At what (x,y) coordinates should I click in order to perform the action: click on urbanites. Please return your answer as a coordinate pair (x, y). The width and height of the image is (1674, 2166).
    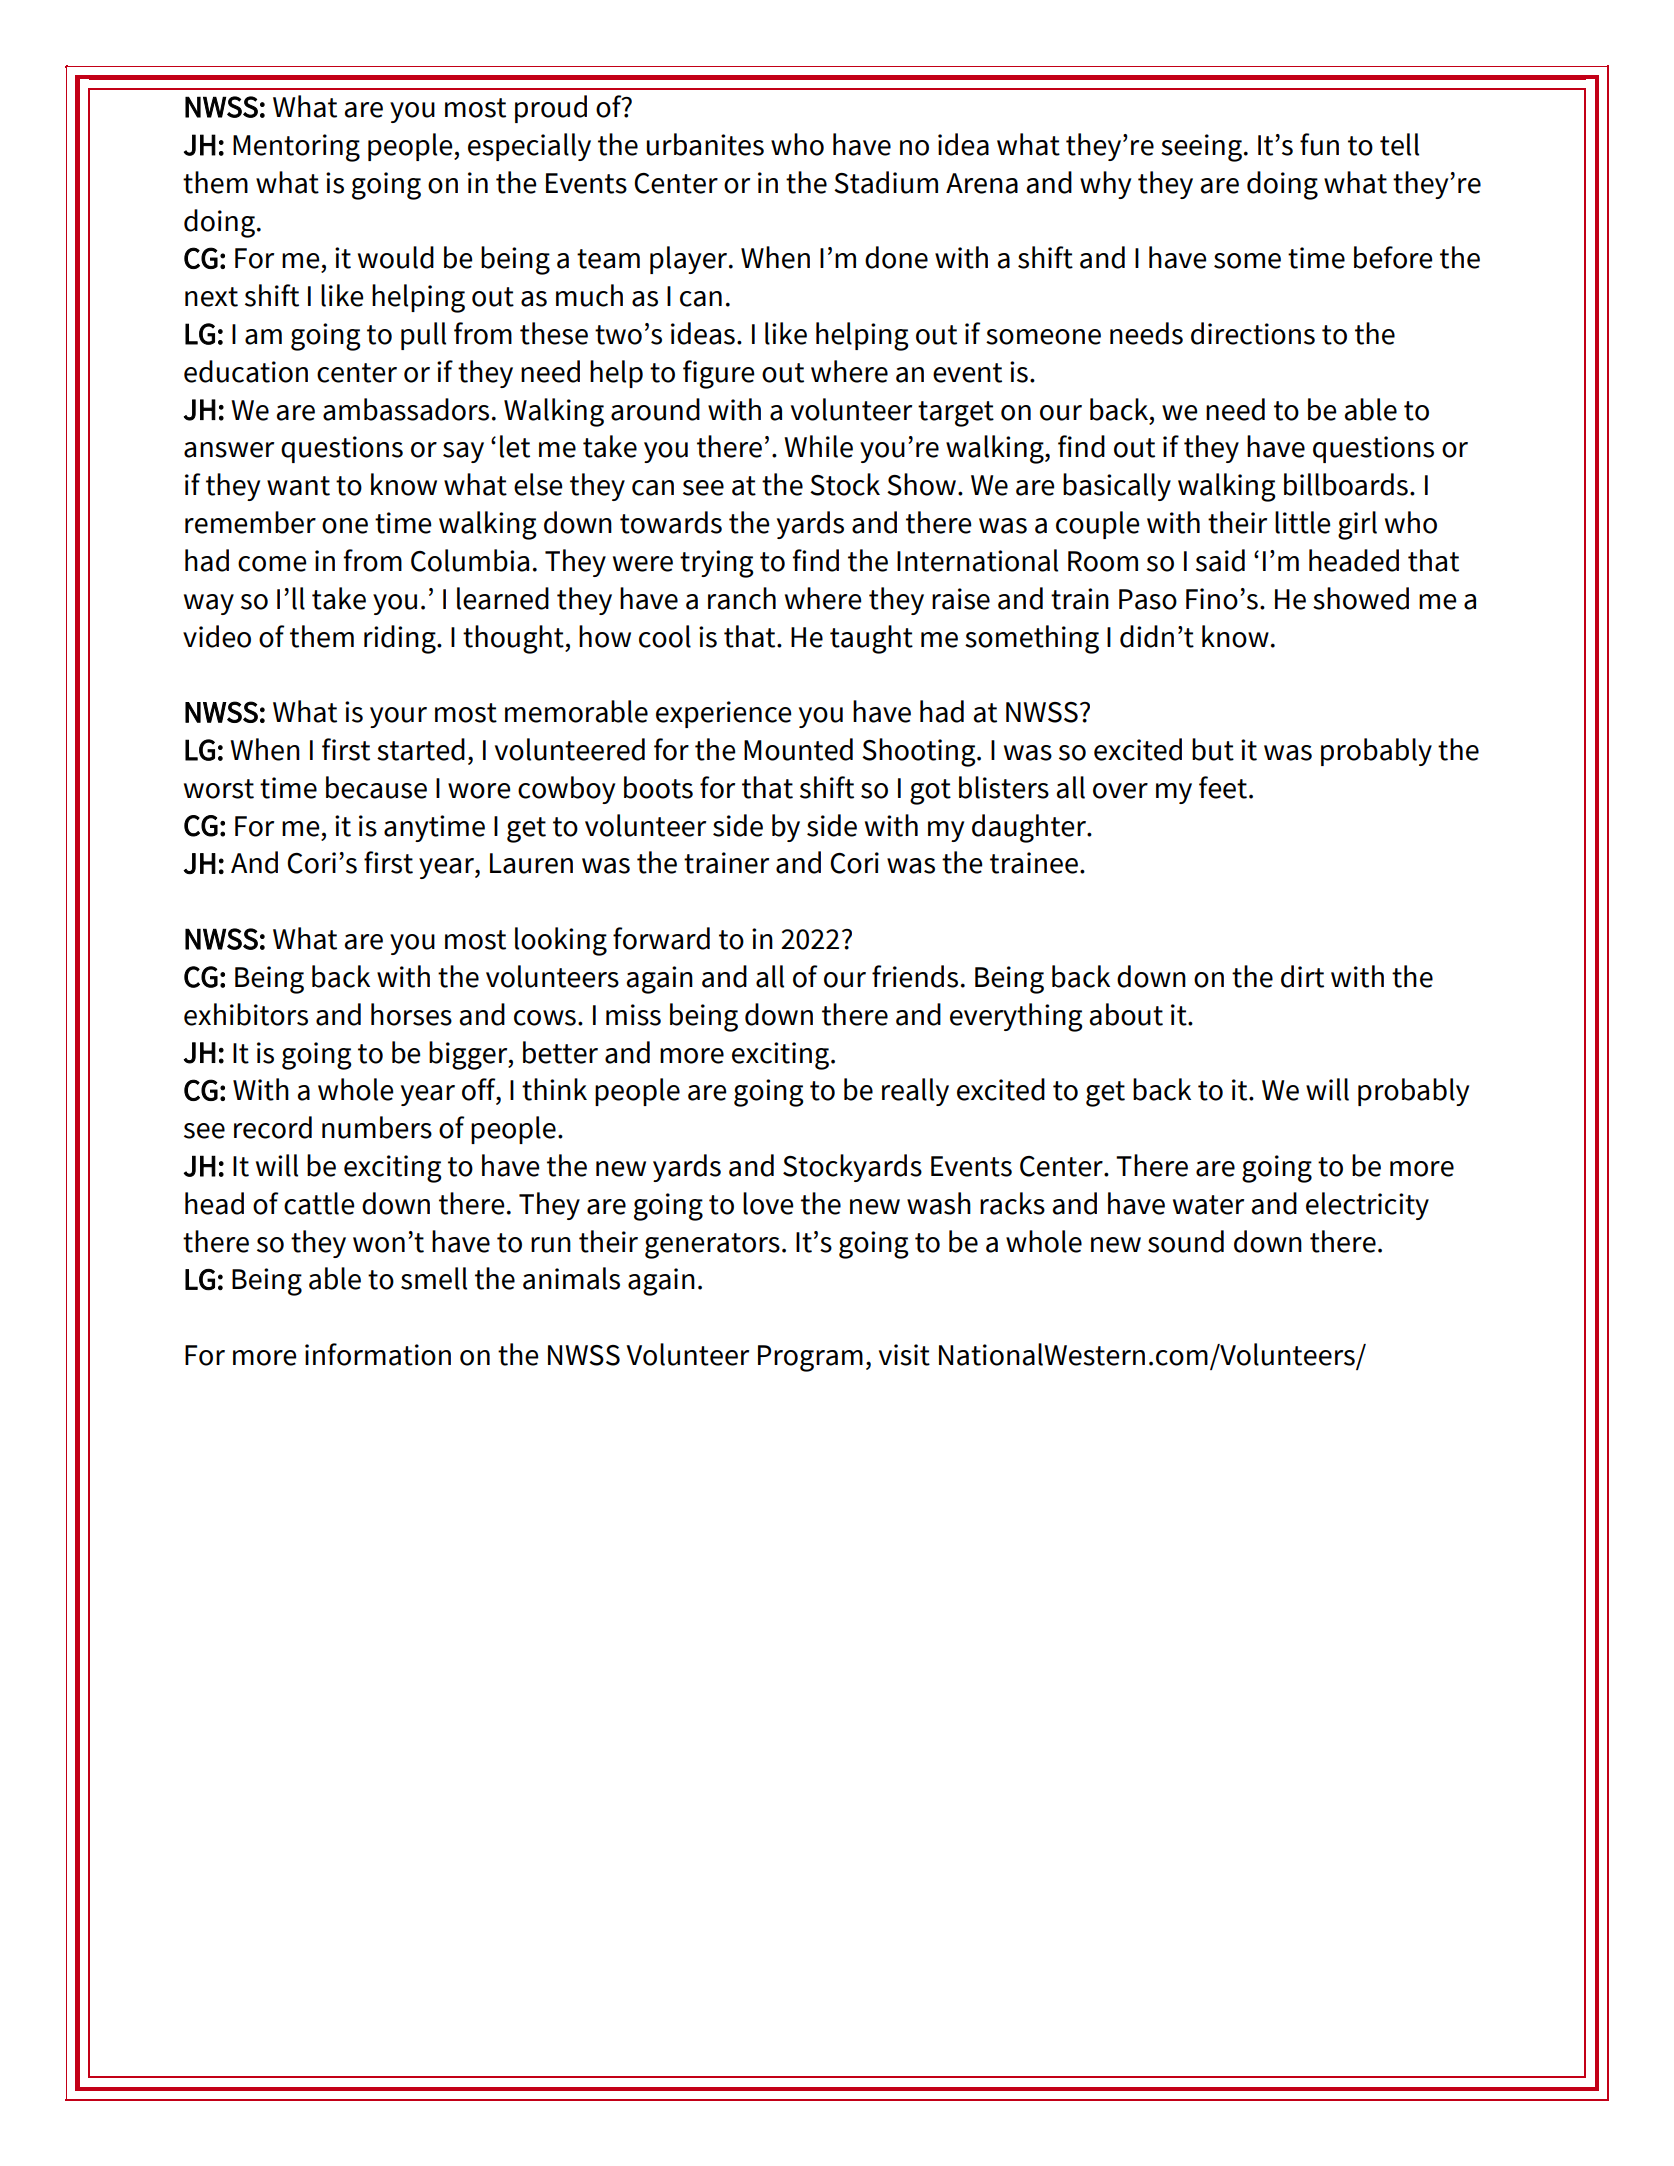
    Looking at the image, I should click on (705, 144).
